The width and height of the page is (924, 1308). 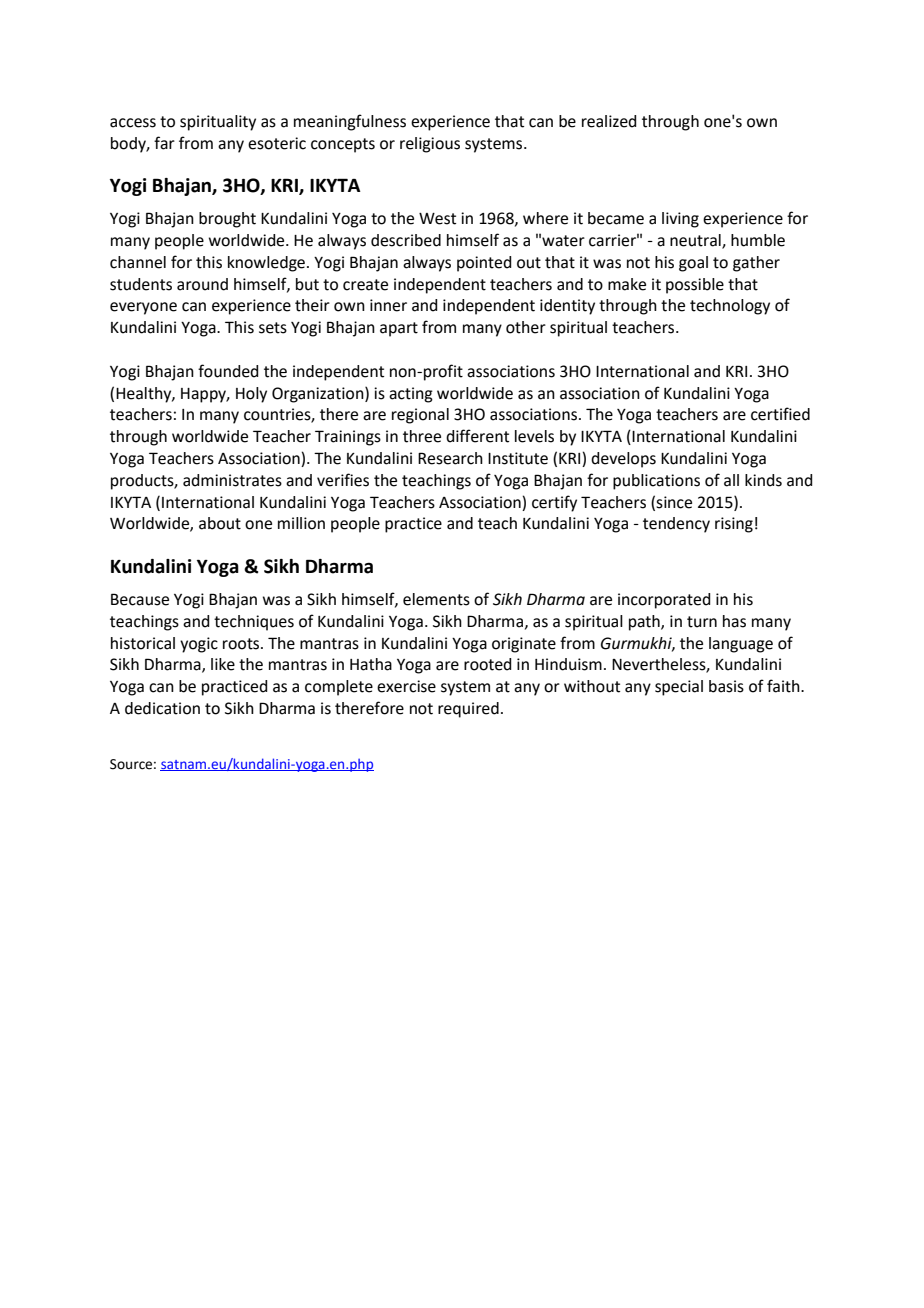 I want to click on religious, so click(x=430, y=145).
